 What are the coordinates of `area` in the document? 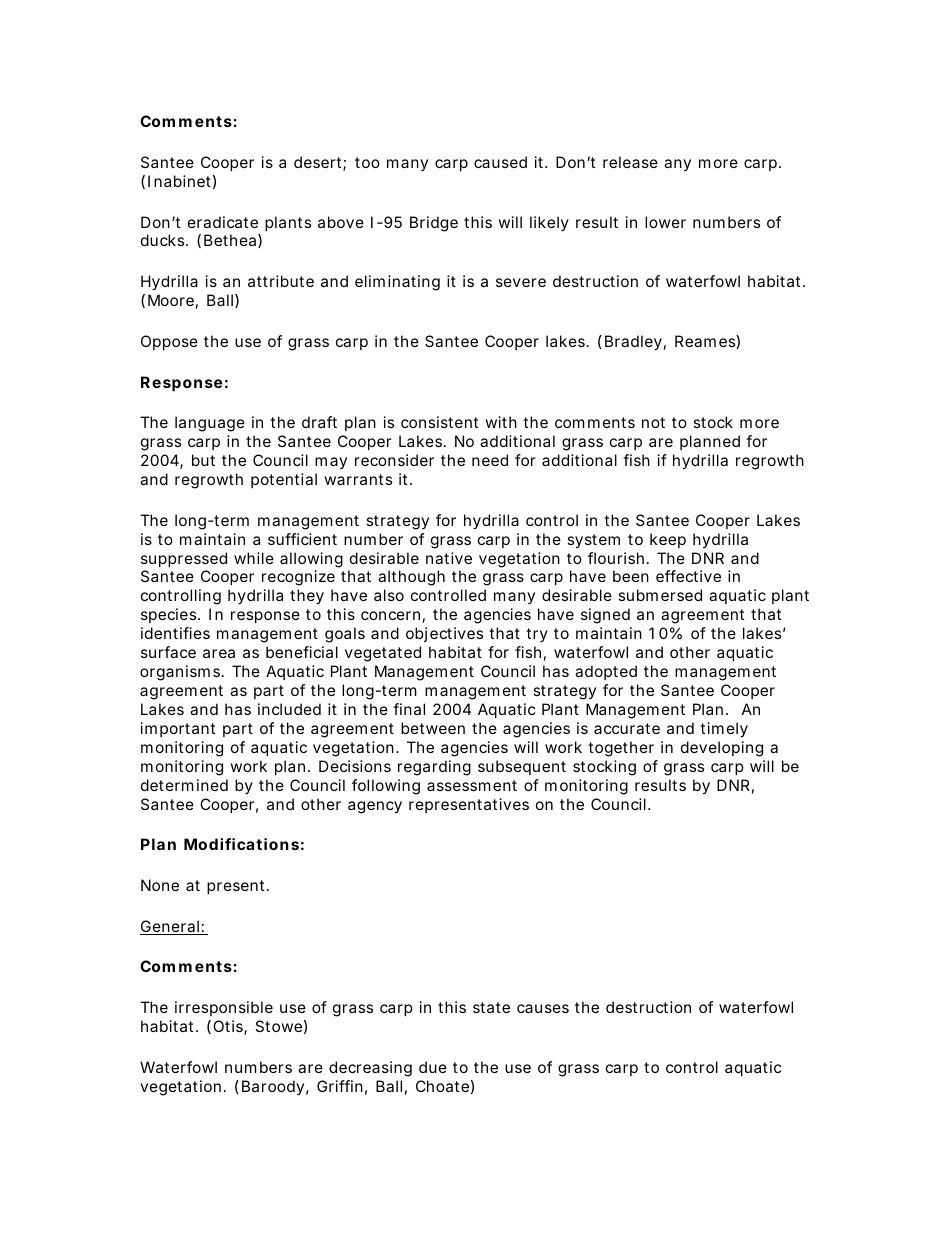 It's located at (219, 653).
